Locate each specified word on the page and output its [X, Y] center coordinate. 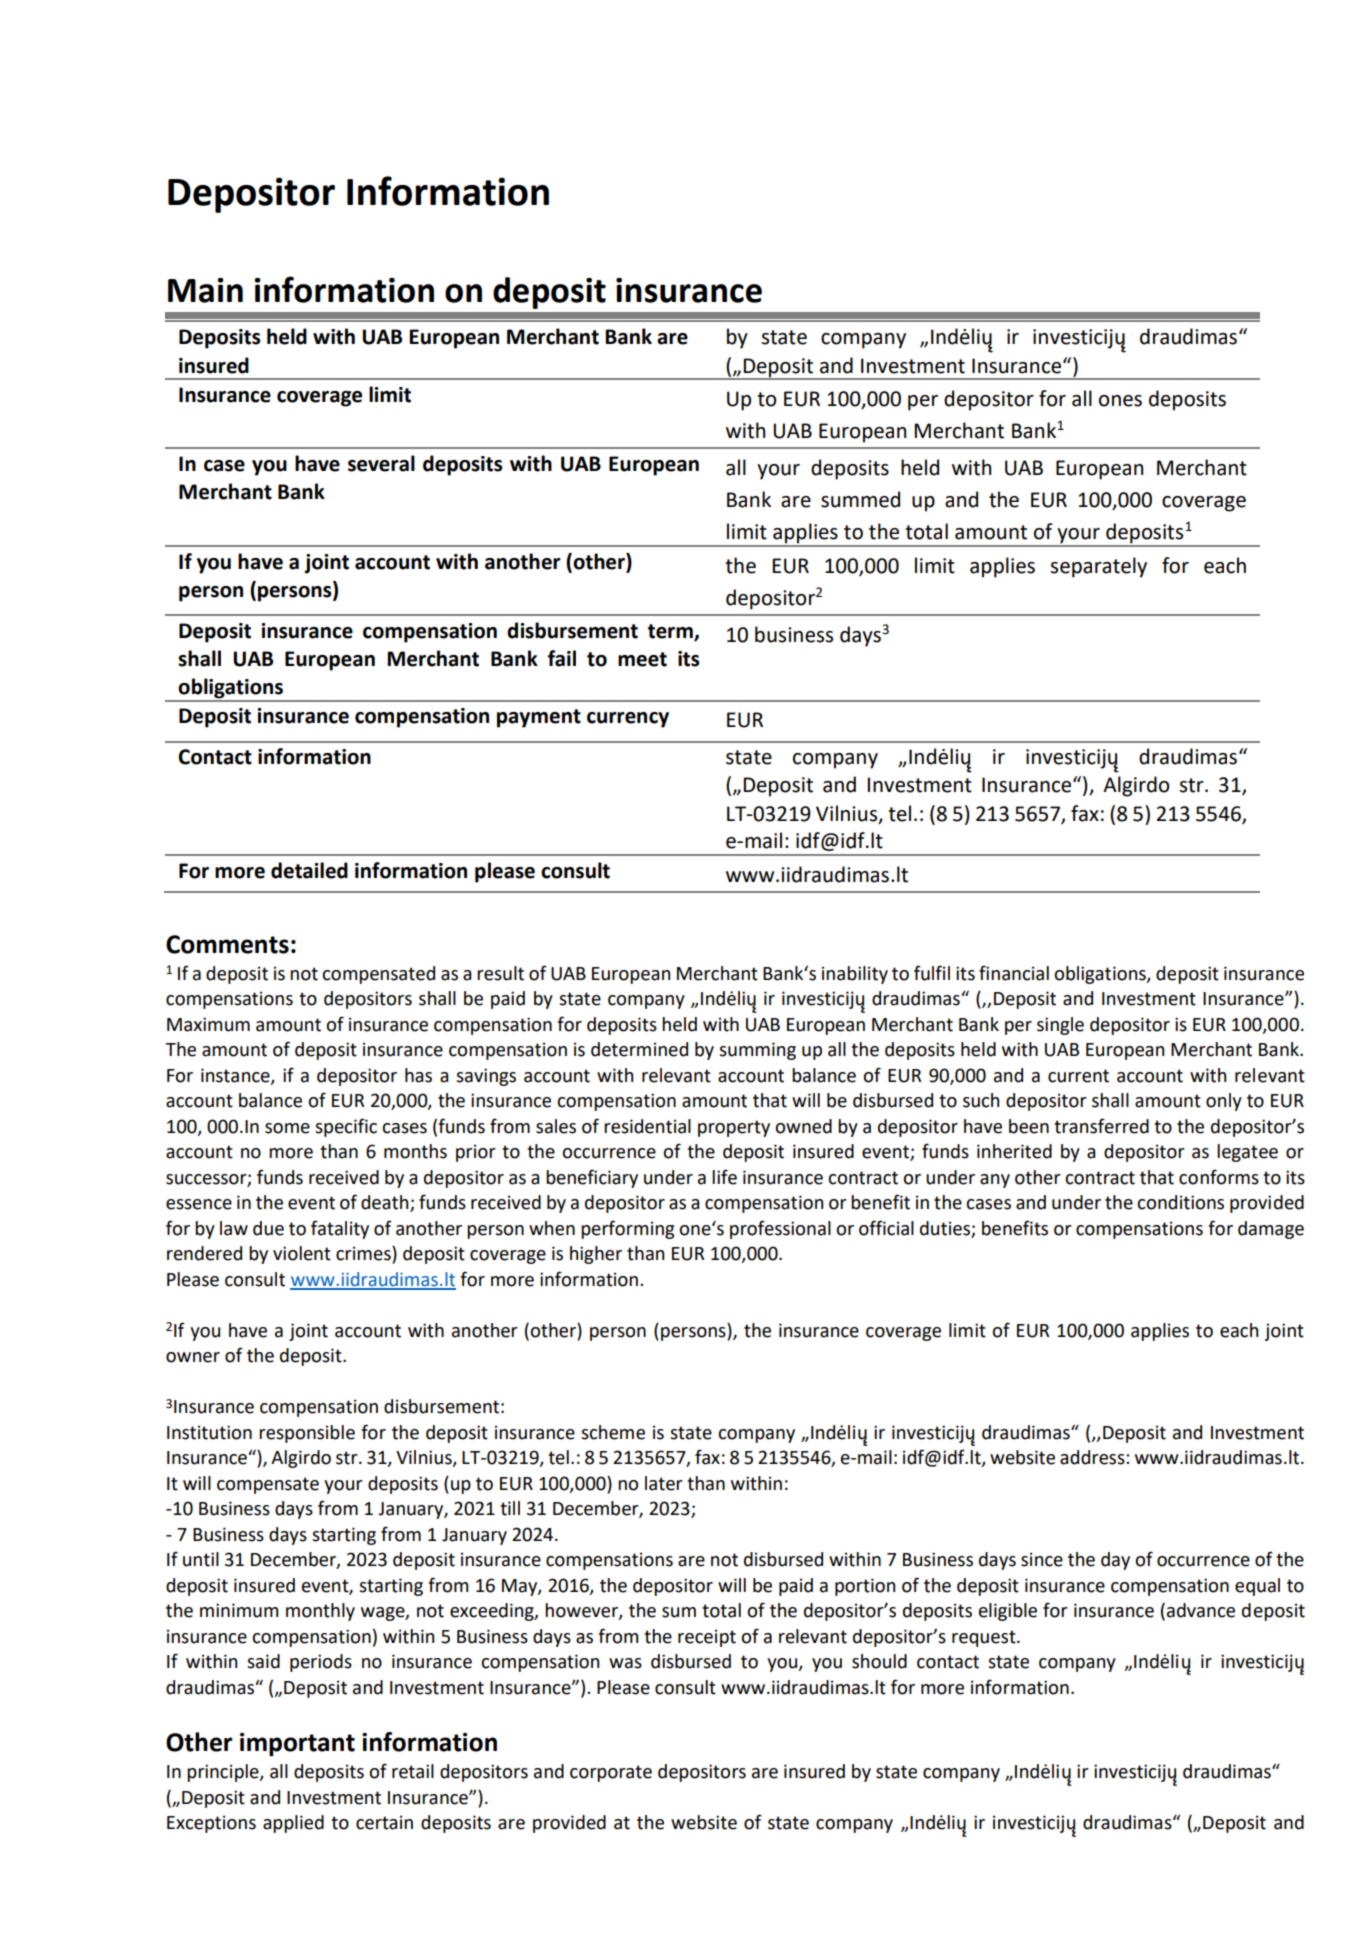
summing [757, 1051]
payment [539, 718]
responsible [307, 1434]
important [297, 1745]
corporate [611, 1773]
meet [642, 659]
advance [1201, 1610]
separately [1099, 567]
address [1093, 1457]
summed [860, 499]
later [664, 1483]
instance [236, 1076]
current [1078, 1076]
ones [1120, 401]
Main [205, 290]
